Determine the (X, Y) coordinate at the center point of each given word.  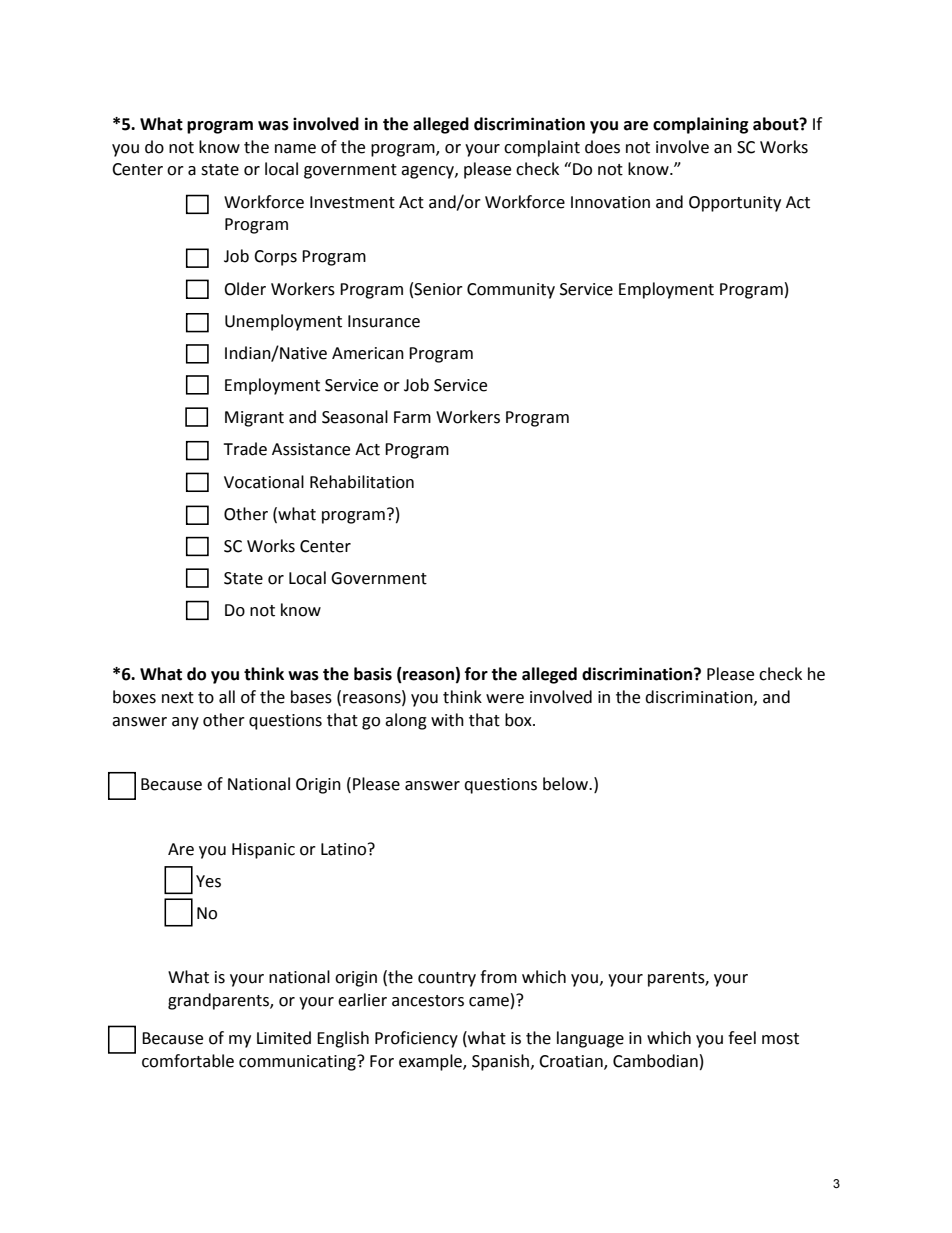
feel (742, 1038)
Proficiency (416, 1039)
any (185, 723)
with (447, 720)
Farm (412, 417)
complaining (701, 125)
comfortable (188, 1061)
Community (511, 291)
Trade (245, 449)
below (567, 784)
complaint (542, 148)
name (295, 149)
